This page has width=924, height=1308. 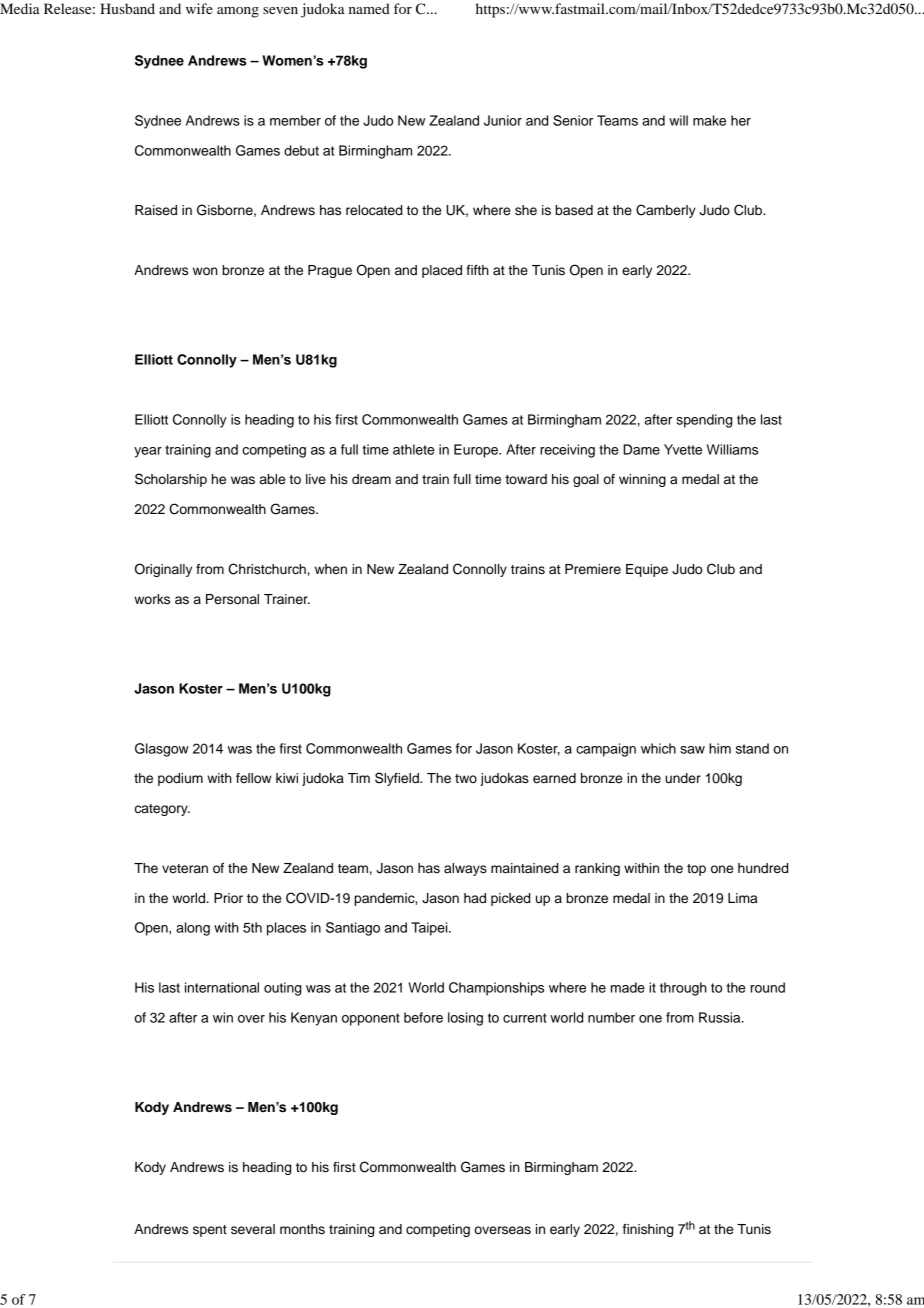 I want to click on under, so click(x=683, y=778).
